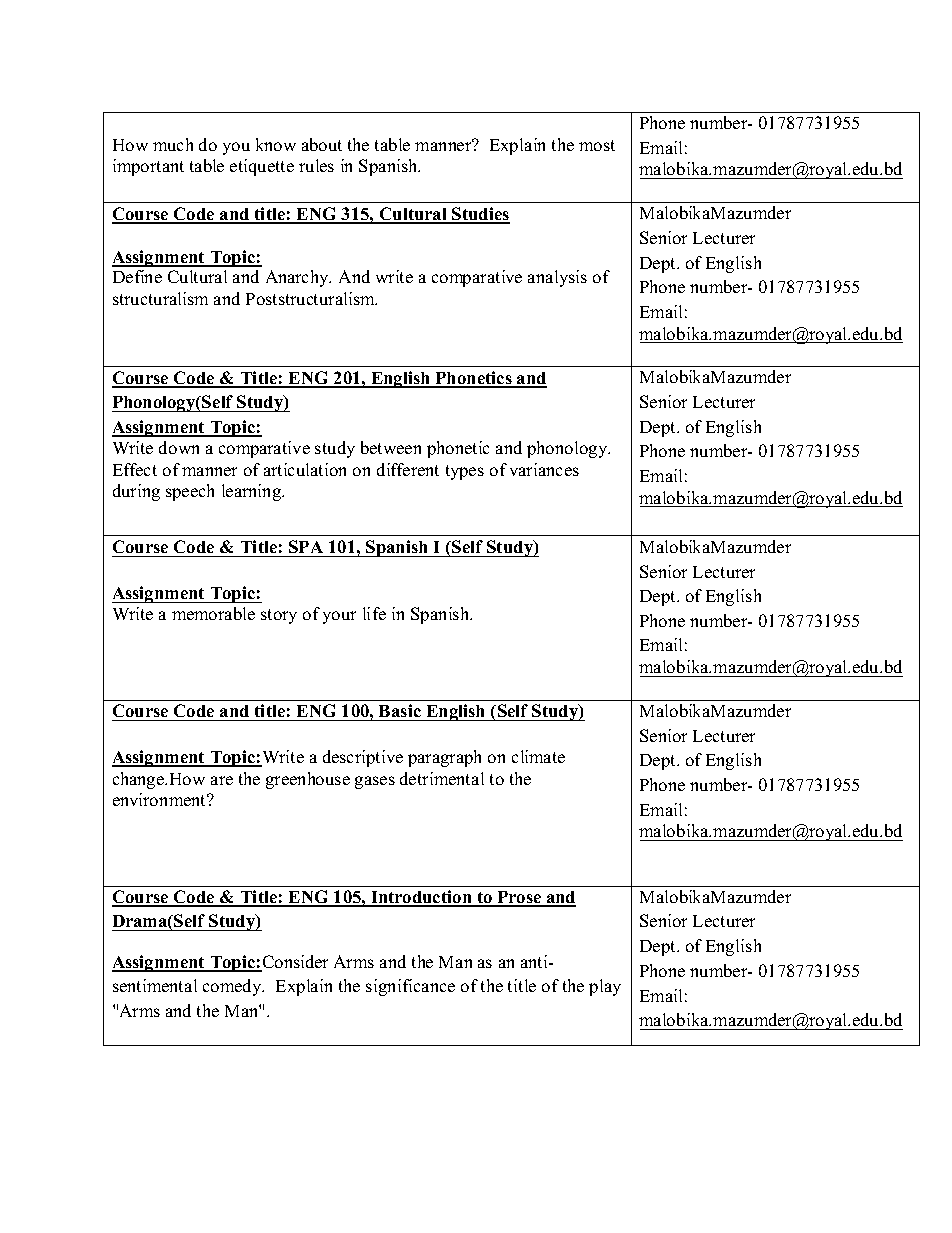 The image size is (952, 1233). What do you see at coordinates (410, 987) in the image?
I see `significance` at bounding box center [410, 987].
